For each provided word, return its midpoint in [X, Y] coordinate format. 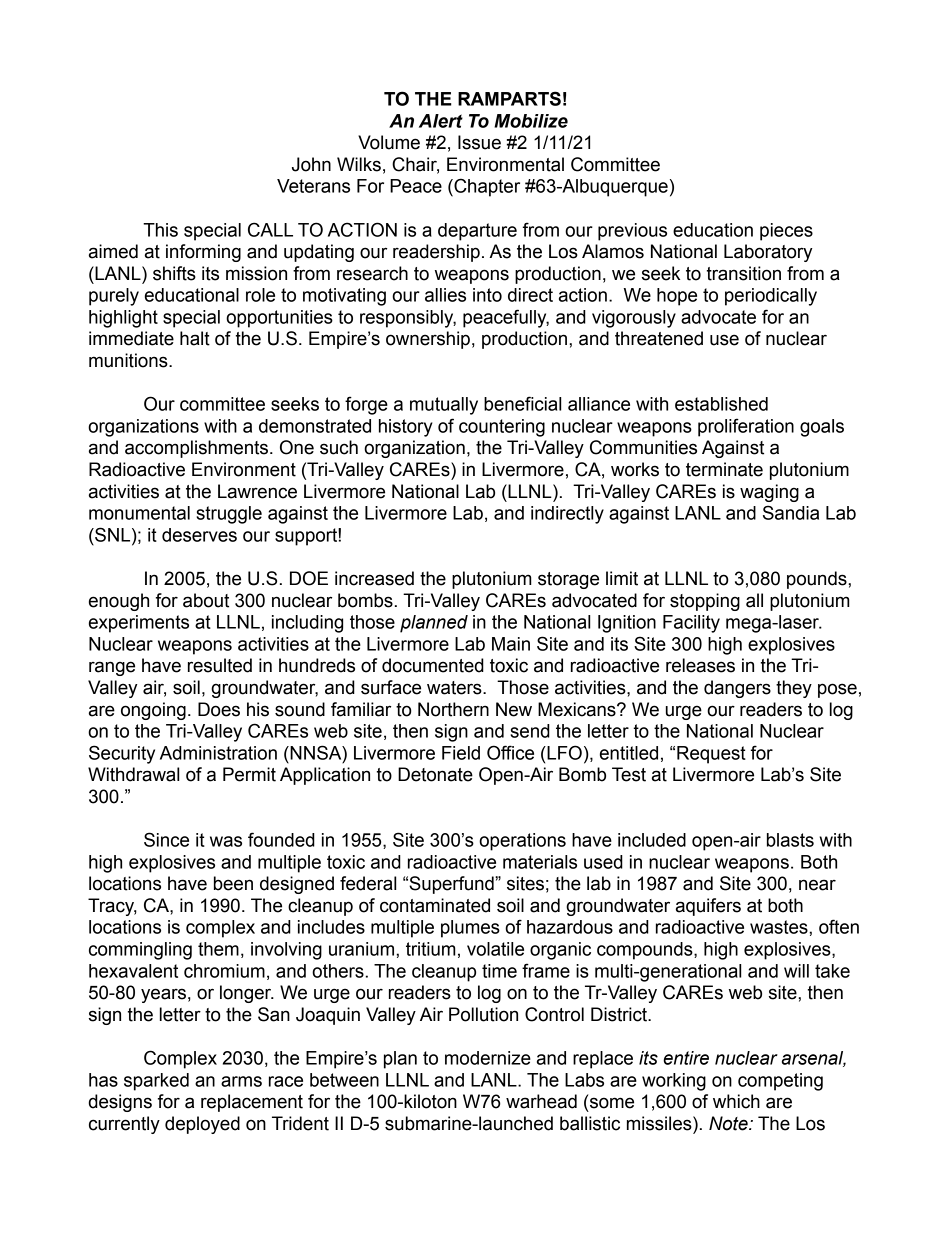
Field [461, 753]
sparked [156, 1082]
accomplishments [196, 449]
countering [502, 428]
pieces [786, 232]
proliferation [746, 427]
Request [711, 755]
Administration [218, 753]
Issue [479, 142]
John [311, 164]
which [736, 1101]
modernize [488, 1058]
